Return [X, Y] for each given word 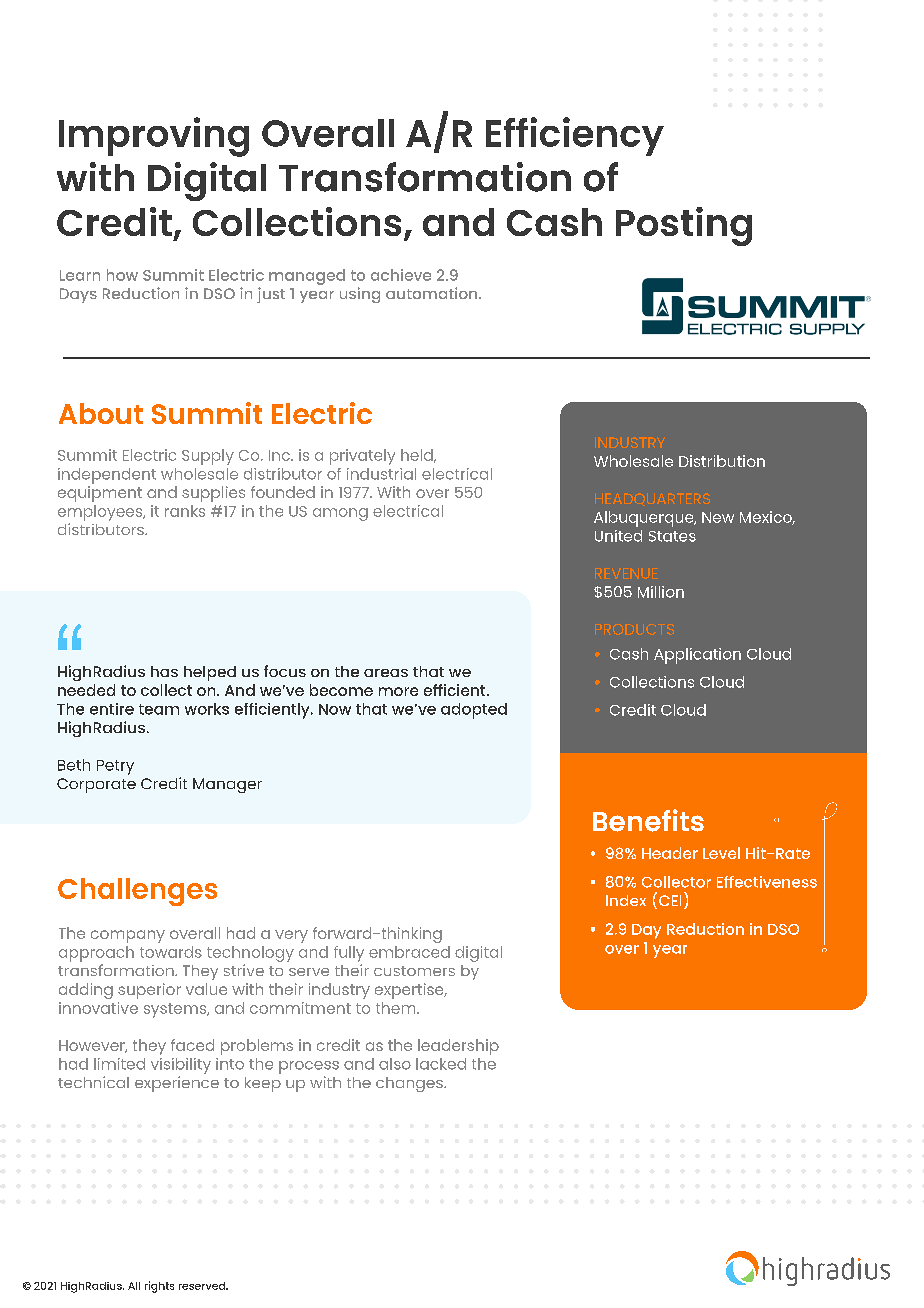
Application [697, 656]
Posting [684, 226]
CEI [670, 900]
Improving [154, 137]
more [398, 691]
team [159, 709]
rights [159, 1287]
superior [149, 991]
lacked [441, 1064]
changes [410, 1084]
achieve [401, 275]
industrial [381, 474]
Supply [208, 457]
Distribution [722, 461]
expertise [410, 991]
